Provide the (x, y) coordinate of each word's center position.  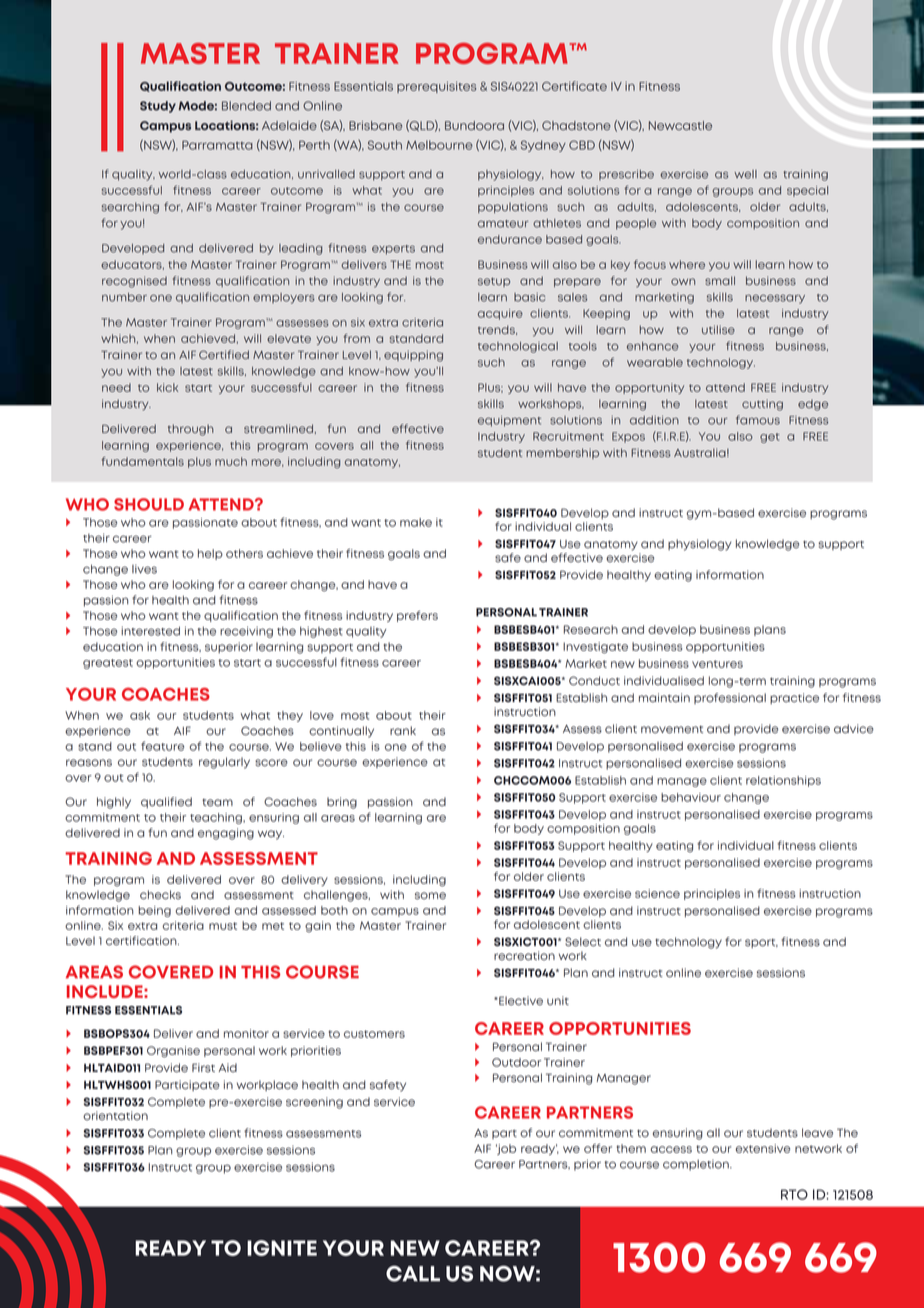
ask (140, 715)
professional (730, 698)
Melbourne (439, 145)
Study (158, 107)
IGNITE (282, 1248)
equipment (509, 421)
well (745, 174)
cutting (762, 405)
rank (403, 730)
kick (167, 387)
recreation (524, 956)
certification (142, 941)
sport (761, 943)
